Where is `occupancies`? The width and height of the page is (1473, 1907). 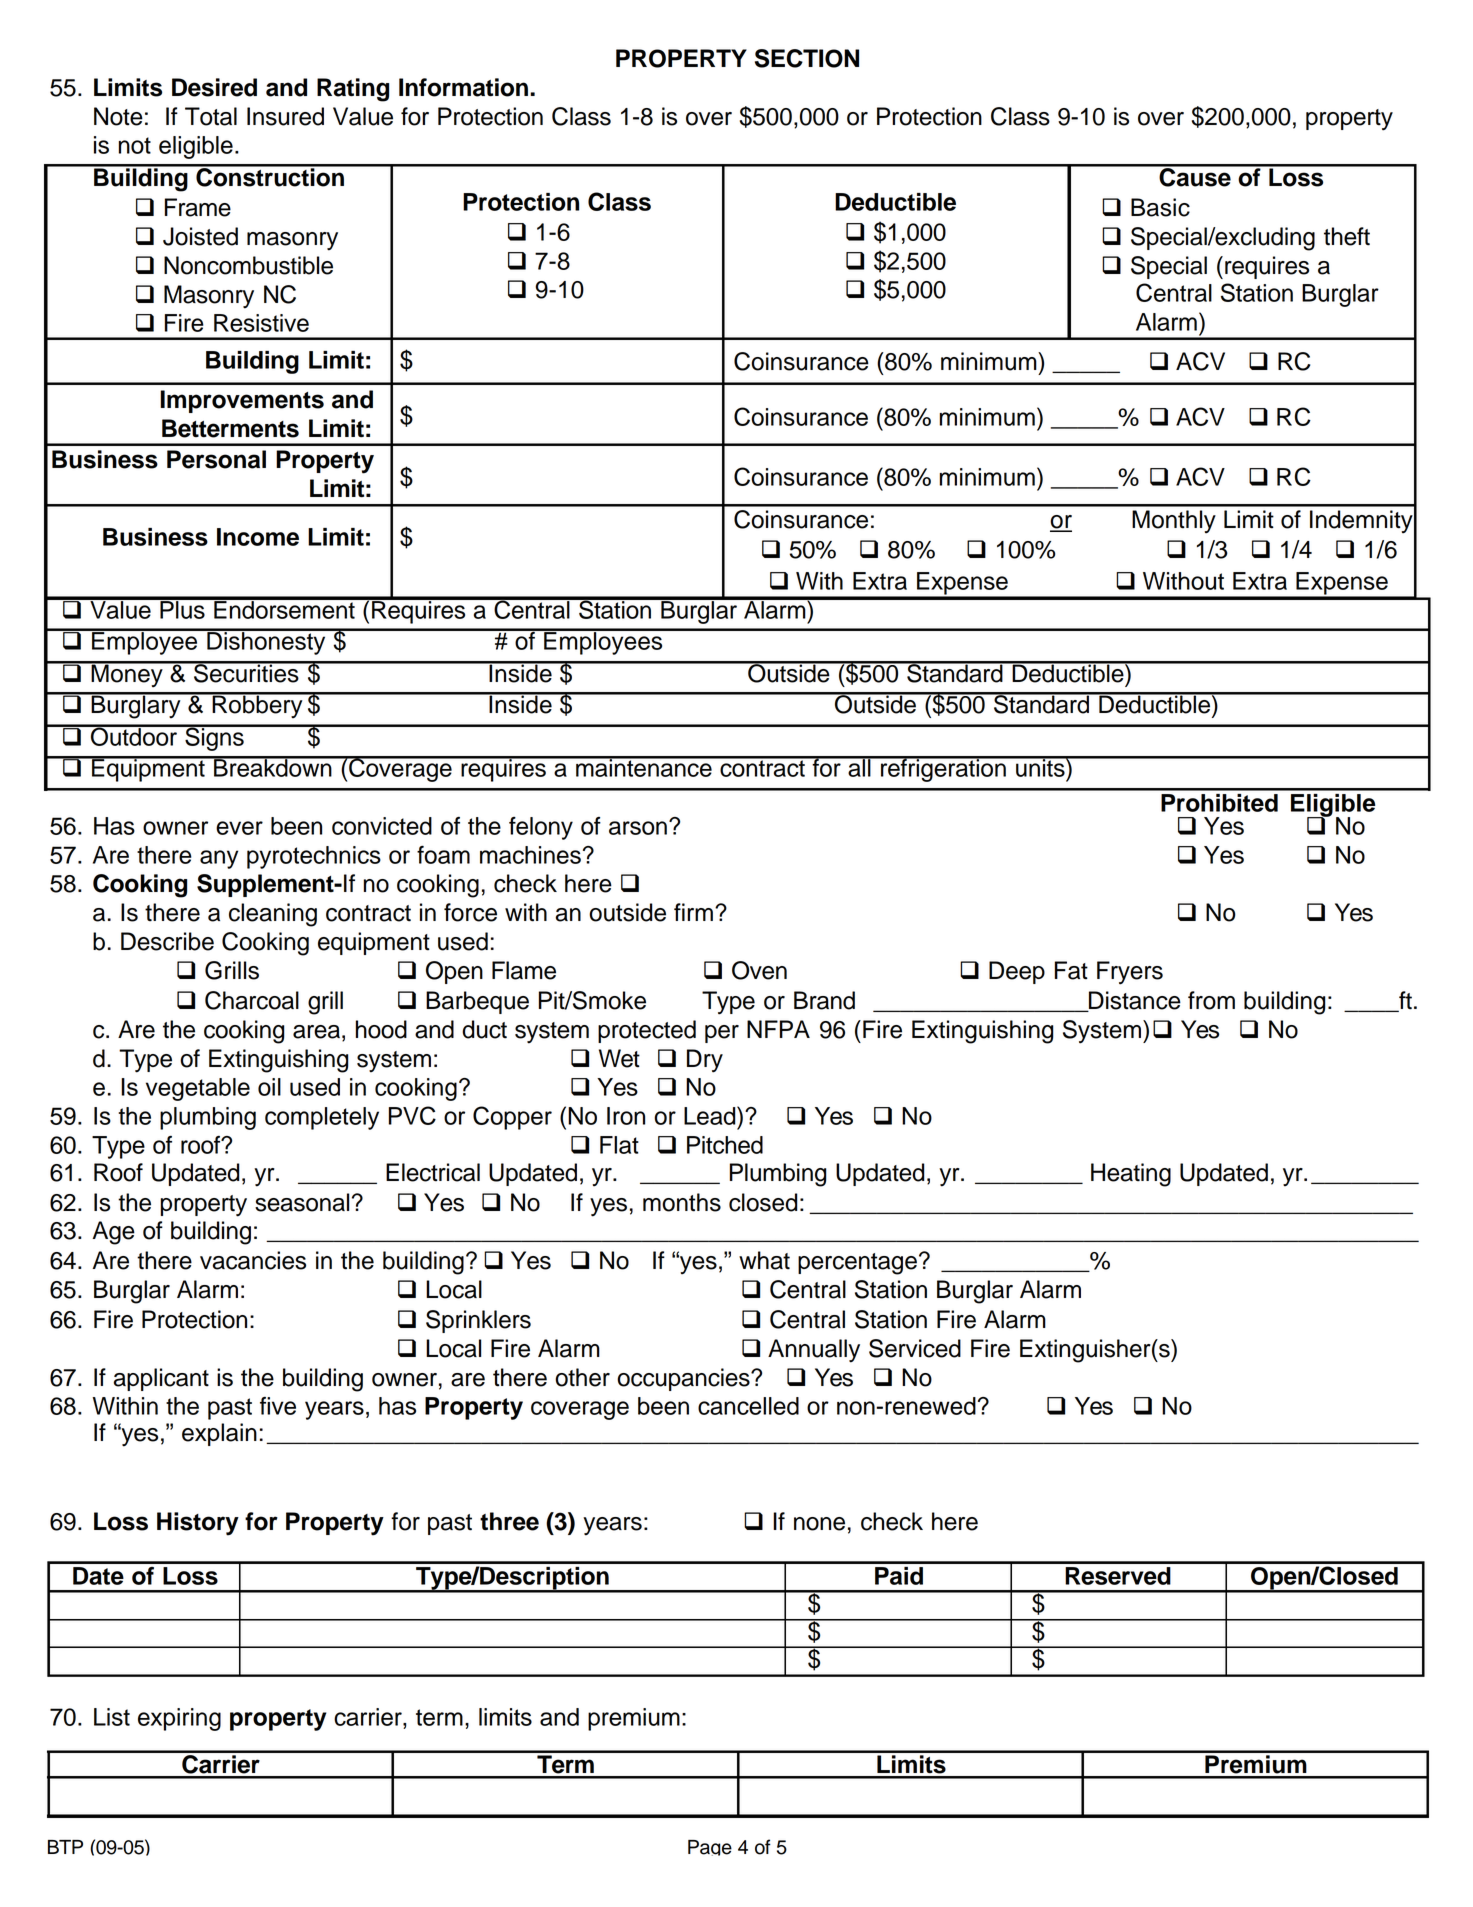 occupancies is located at coordinates (684, 1379).
